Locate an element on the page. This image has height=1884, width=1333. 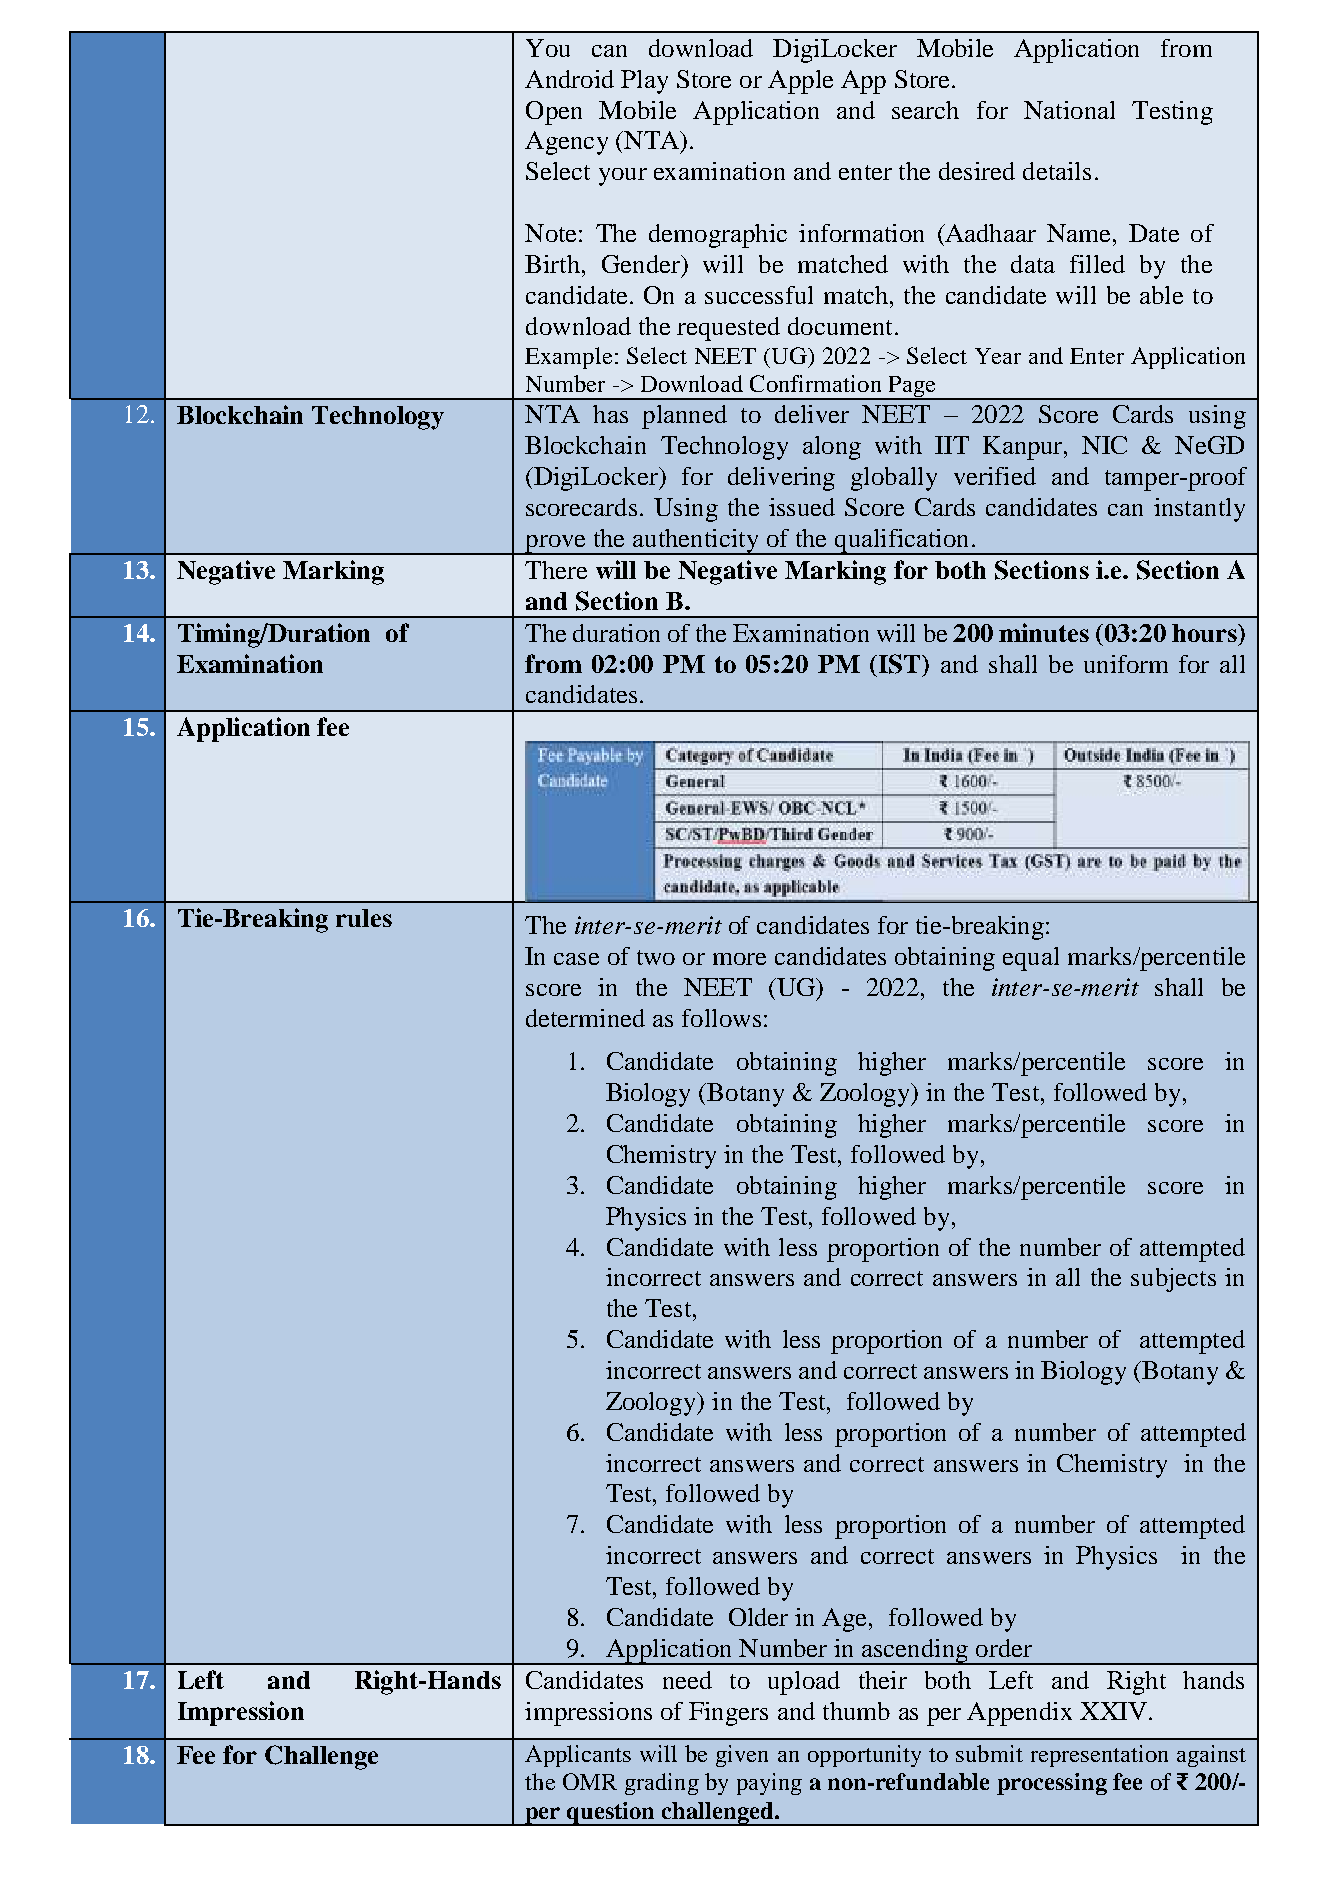
Apple is located at coordinates (800, 82).
